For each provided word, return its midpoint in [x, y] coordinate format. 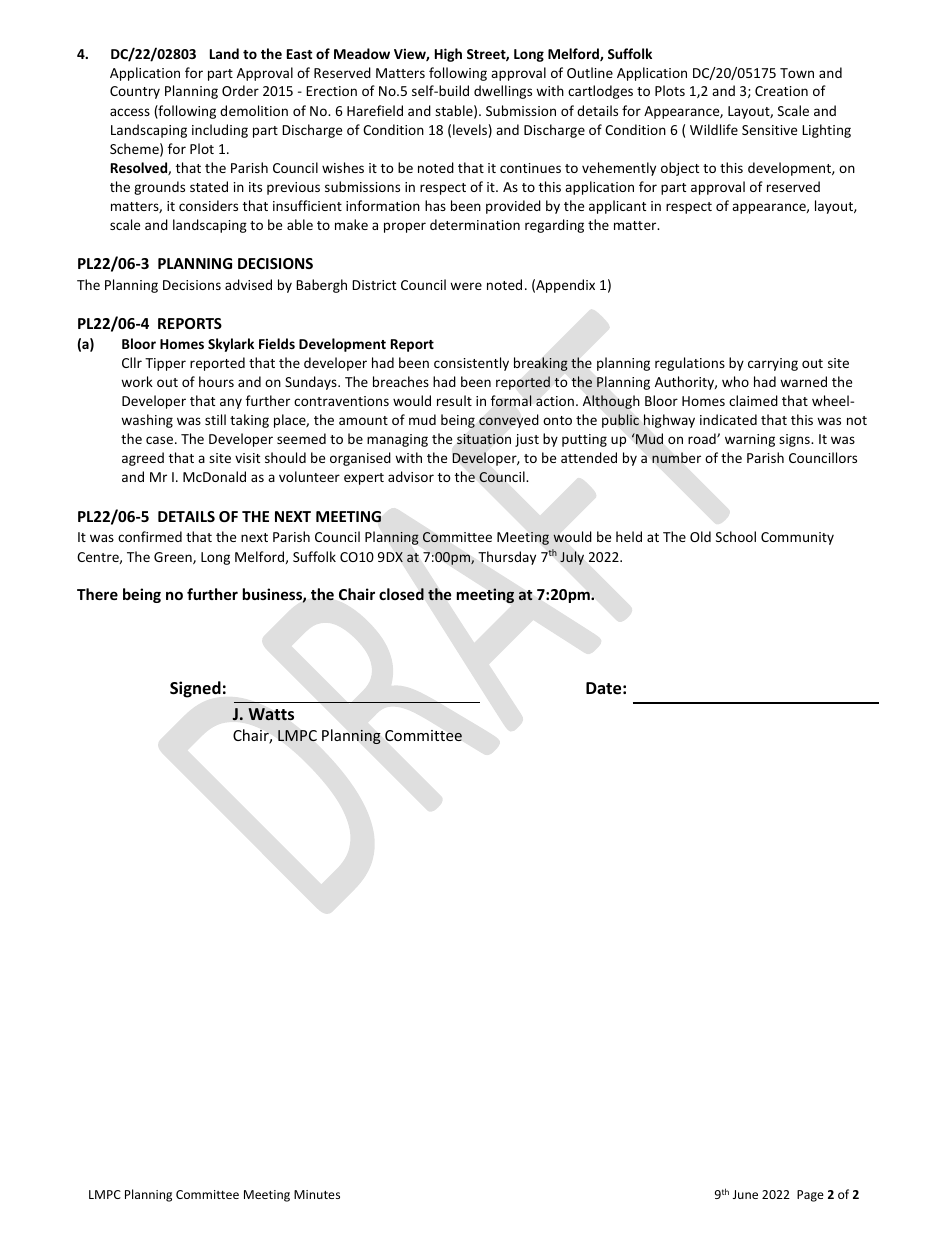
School [736, 536]
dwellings [503, 92]
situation [484, 439]
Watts [271, 714]
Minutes [317, 1194]
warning [750, 440]
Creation [781, 91]
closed [401, 594]
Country [135, 92]
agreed [143, 459]
